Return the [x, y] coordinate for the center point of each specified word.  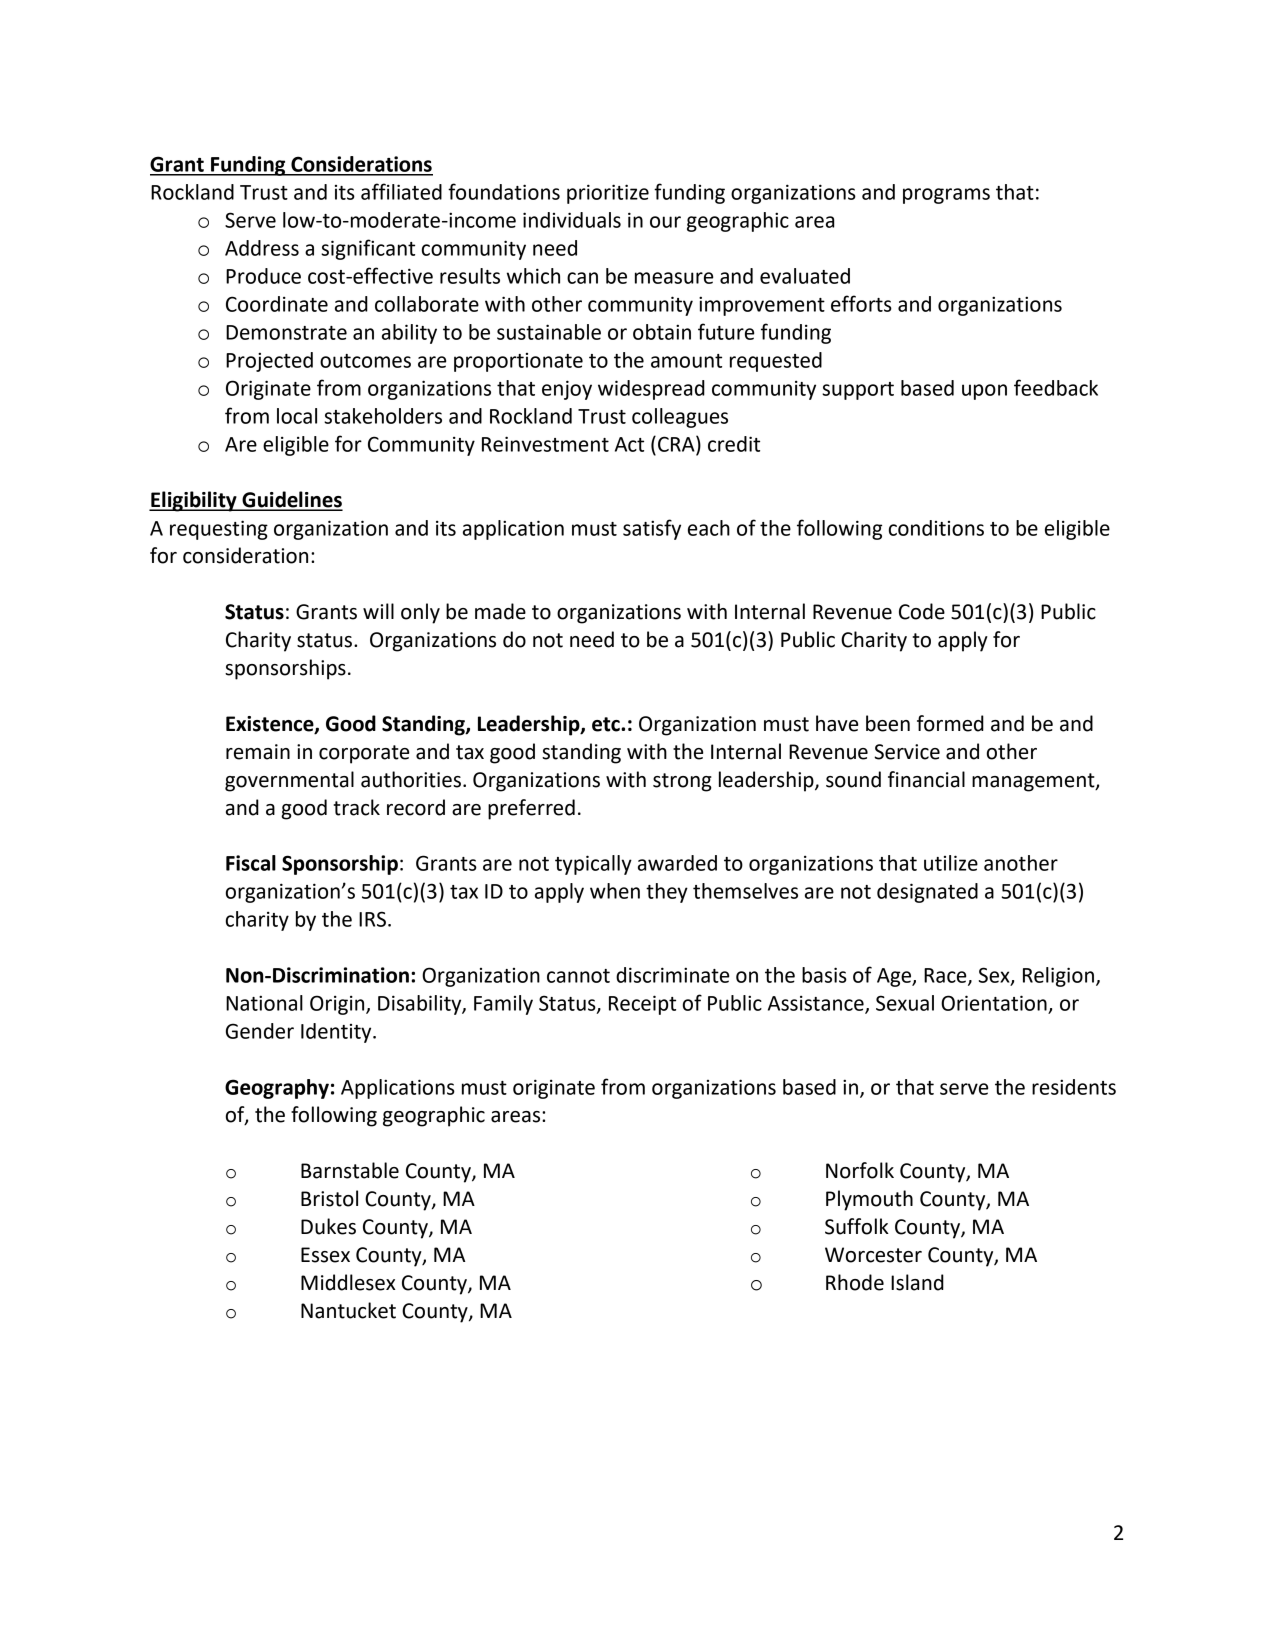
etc [607, 724]
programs [946, 196]
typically [593, 865]
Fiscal [251, 863]
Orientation [994, 1003]
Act [629, 444]
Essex [325, 1255]
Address [262, 248]
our [665, 222]
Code [922, 611]
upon [984, 392]
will [378, 611]
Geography [277, 1089]
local [297, 416]
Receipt [642, 1005]
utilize [951, 863]
